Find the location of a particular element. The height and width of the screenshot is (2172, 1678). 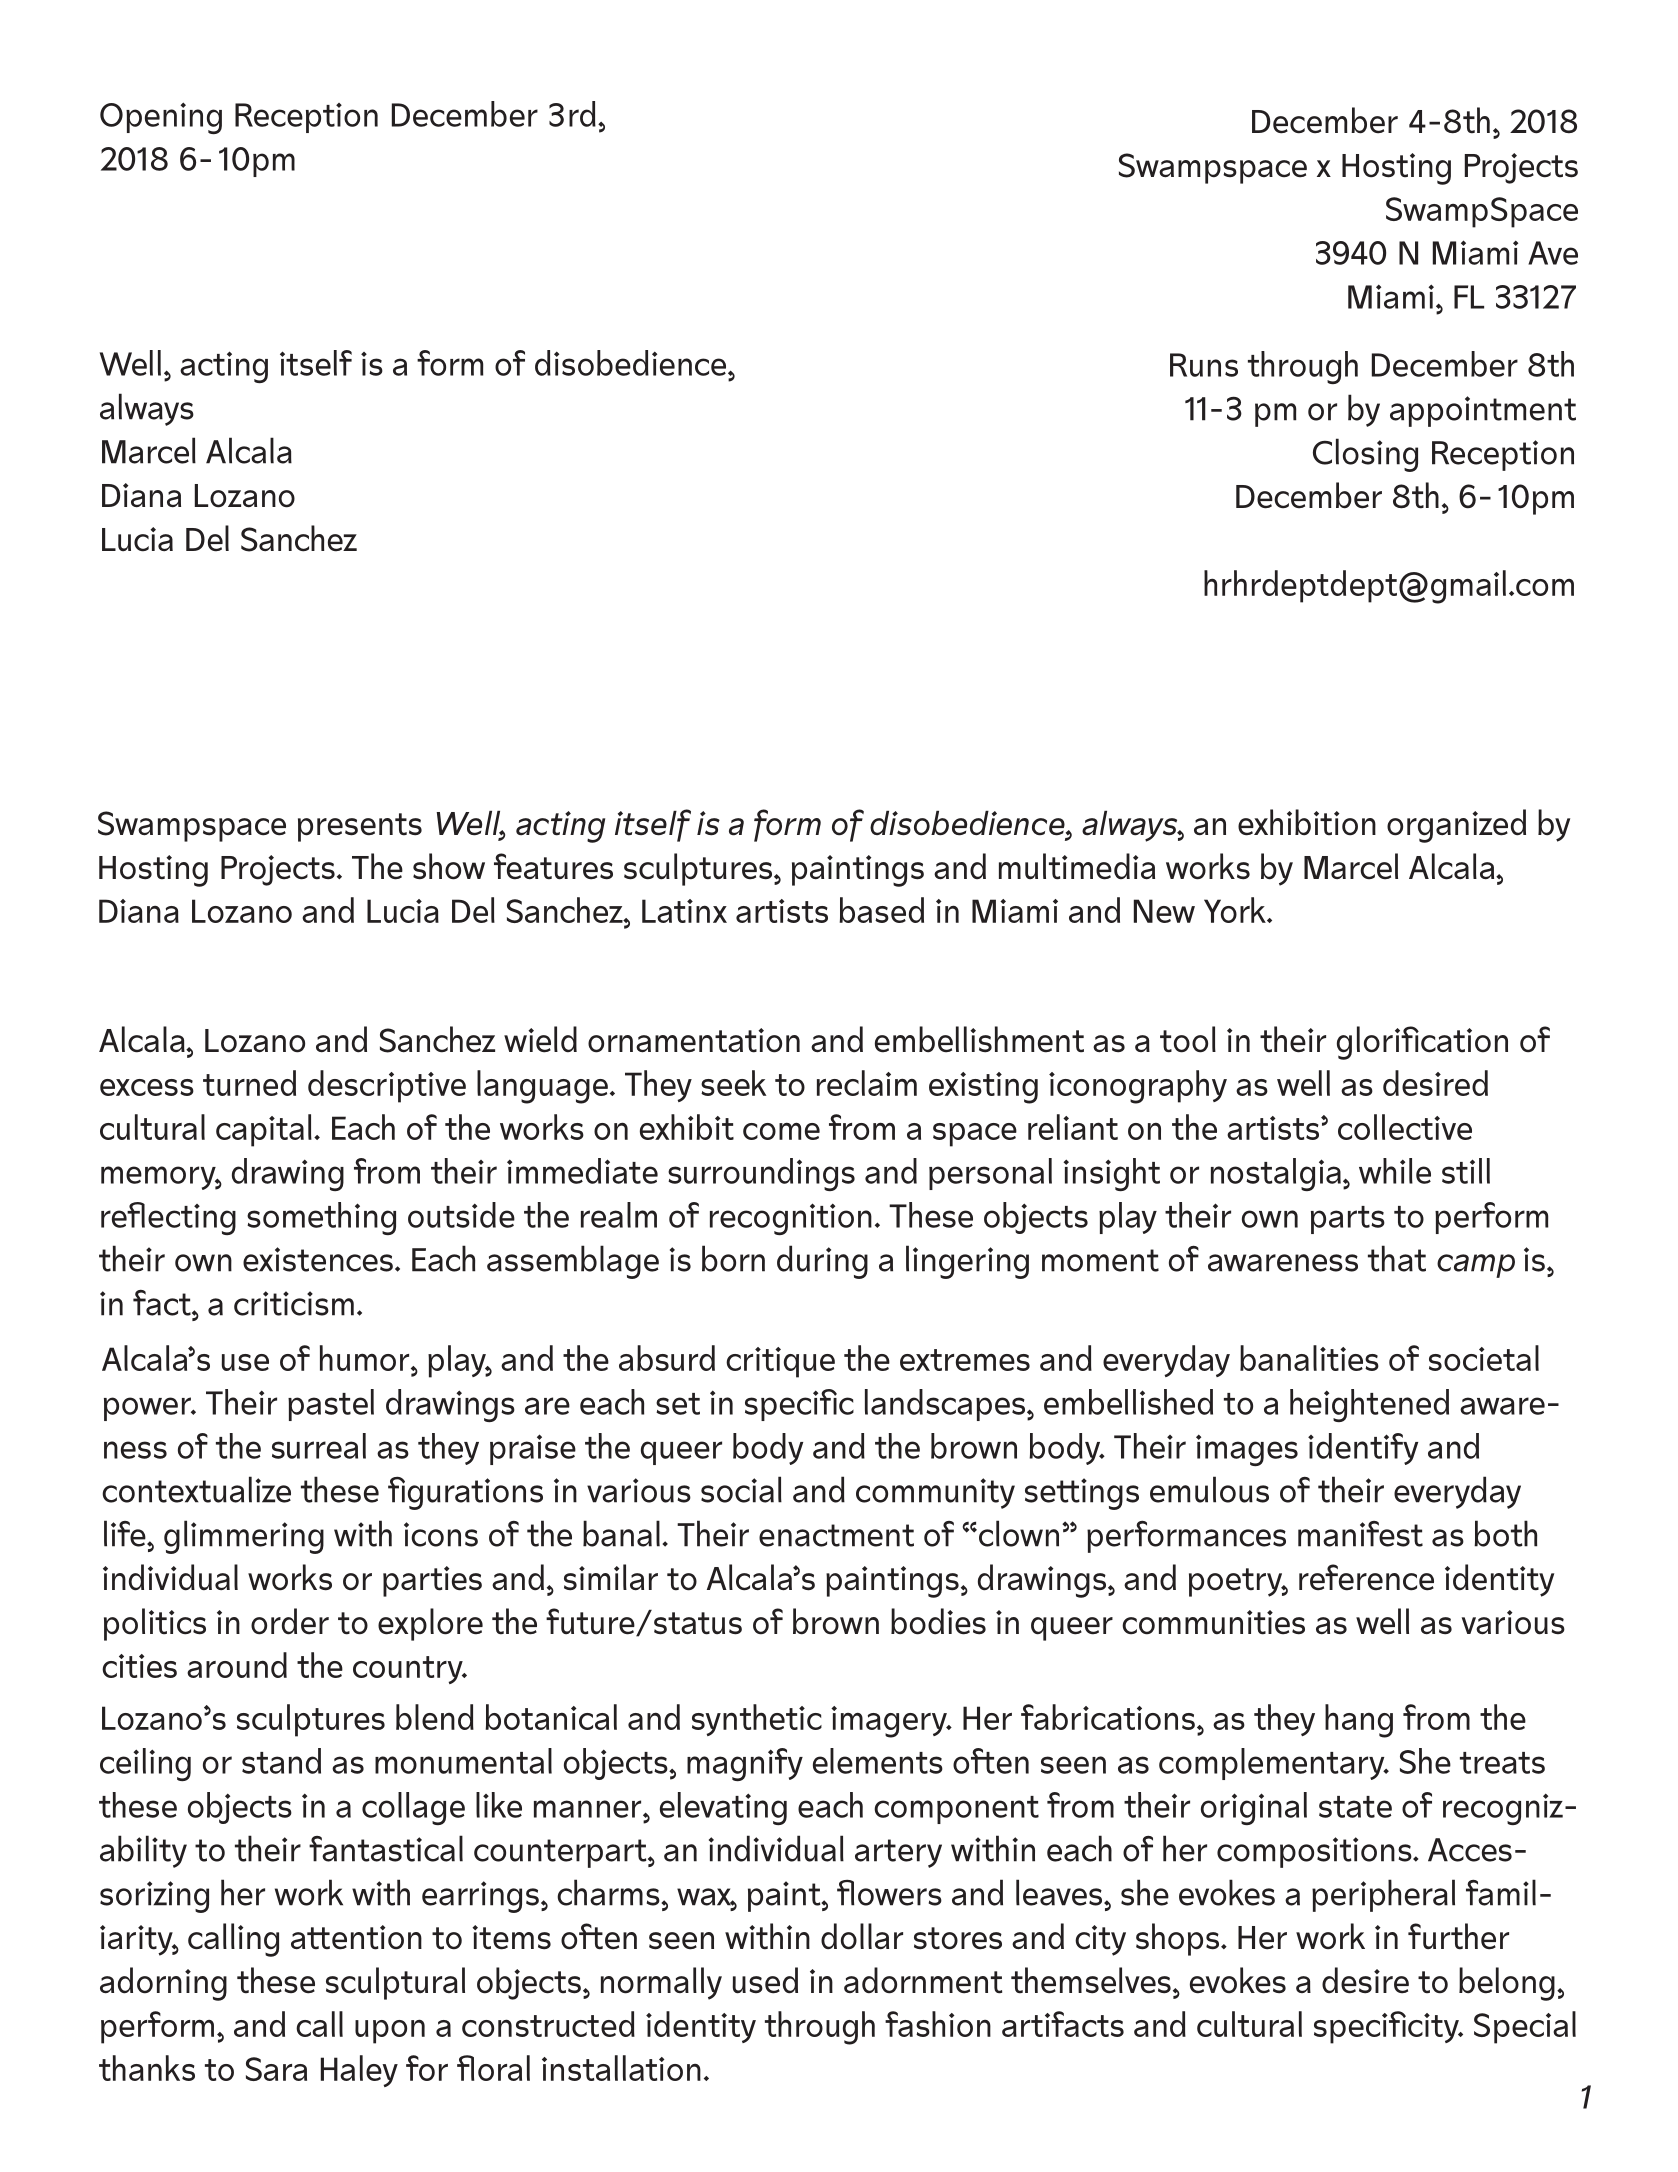

Sara is located at coordinates (276, 2069).
